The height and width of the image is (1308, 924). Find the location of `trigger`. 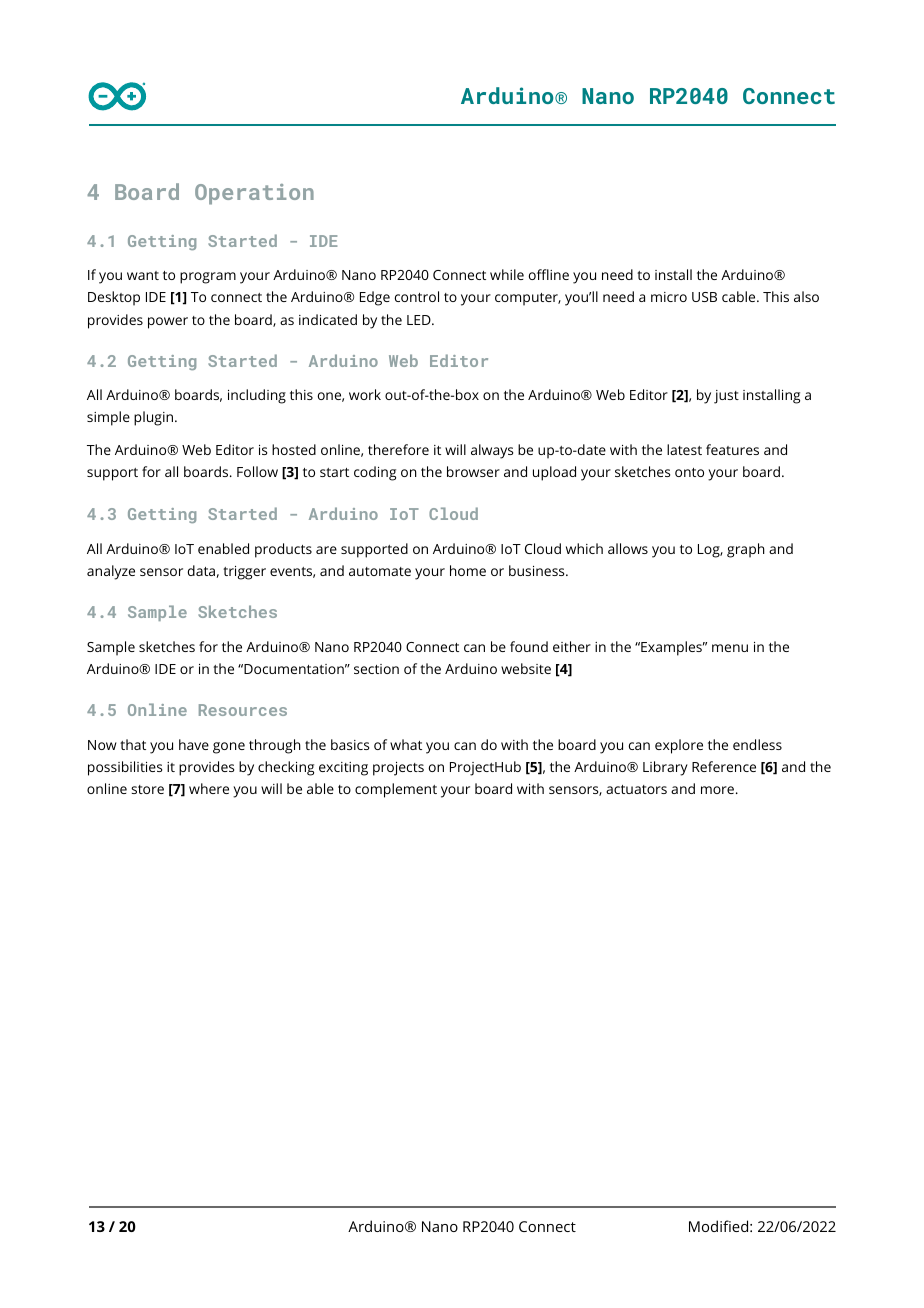

trigger is located at coordinates (244, 573).
